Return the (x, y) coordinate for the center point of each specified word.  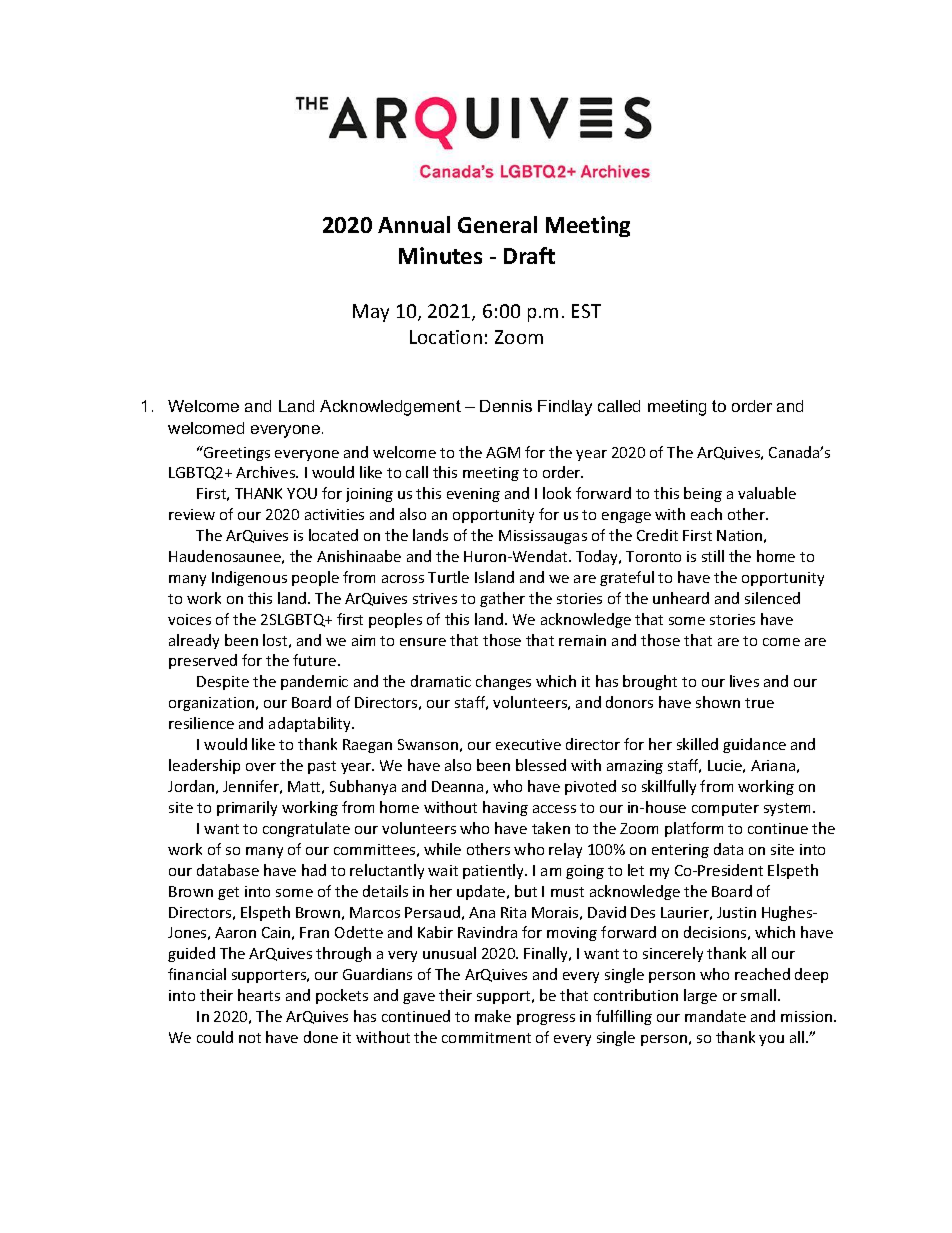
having (505, 808)
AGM (503, 452)
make (493, 1016)
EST (586, 311)
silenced (772, 598)
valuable (767, 493)
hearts (259, 995)
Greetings (236, 453)
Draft (529, 255)
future (316, 660)
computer (725, 809)
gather (502, 599)
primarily (247, 808)
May (371, 313)
